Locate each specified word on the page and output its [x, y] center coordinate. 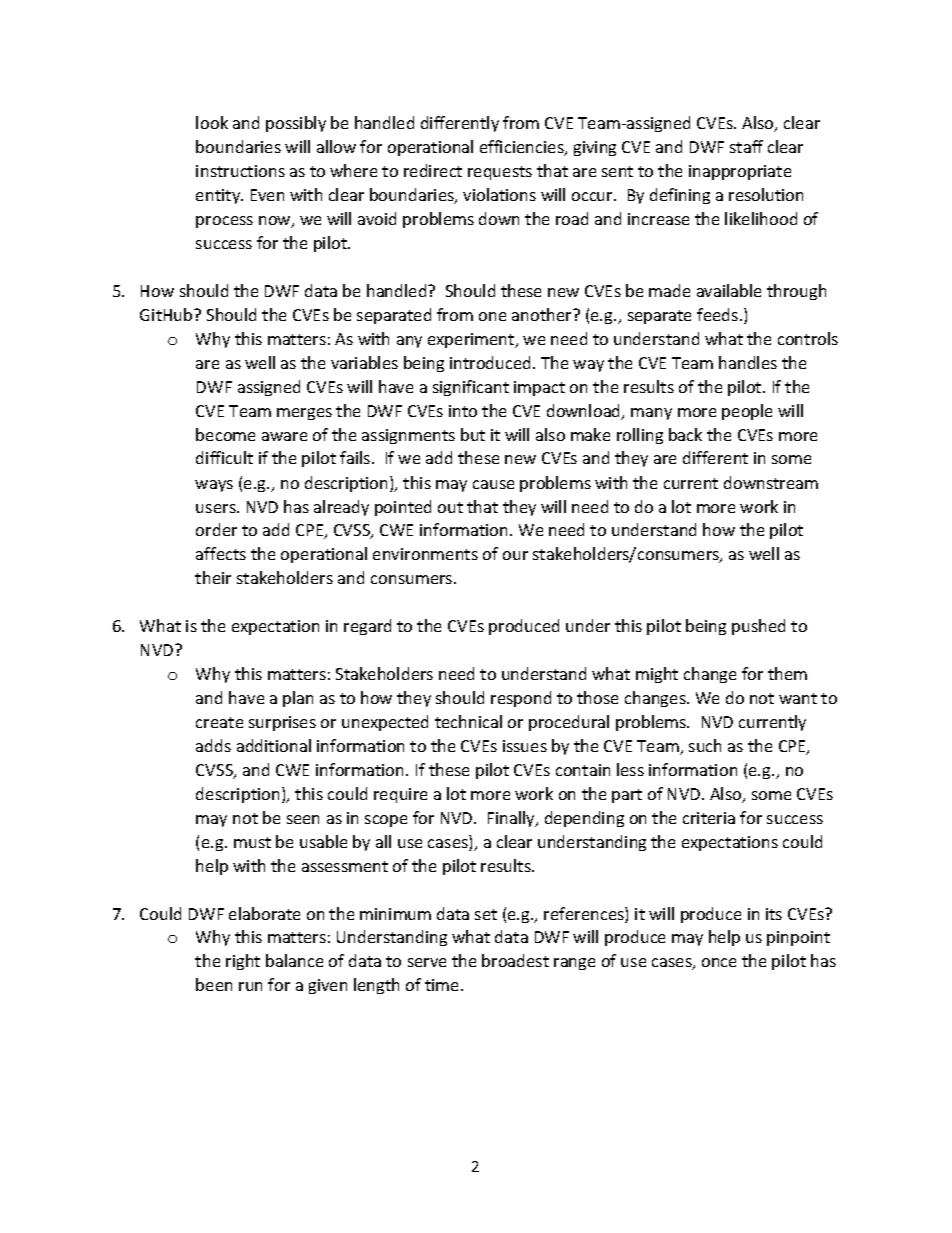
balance [294, 960]
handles [748, 362]
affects [221, 553]
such [705, 745]
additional [274, 745]
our [515, 555]
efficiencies [523, 148]
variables [364, 362]
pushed [758, 627]
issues [525, 746]
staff [746, 146]
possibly [296, 124]
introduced [490, 362]
